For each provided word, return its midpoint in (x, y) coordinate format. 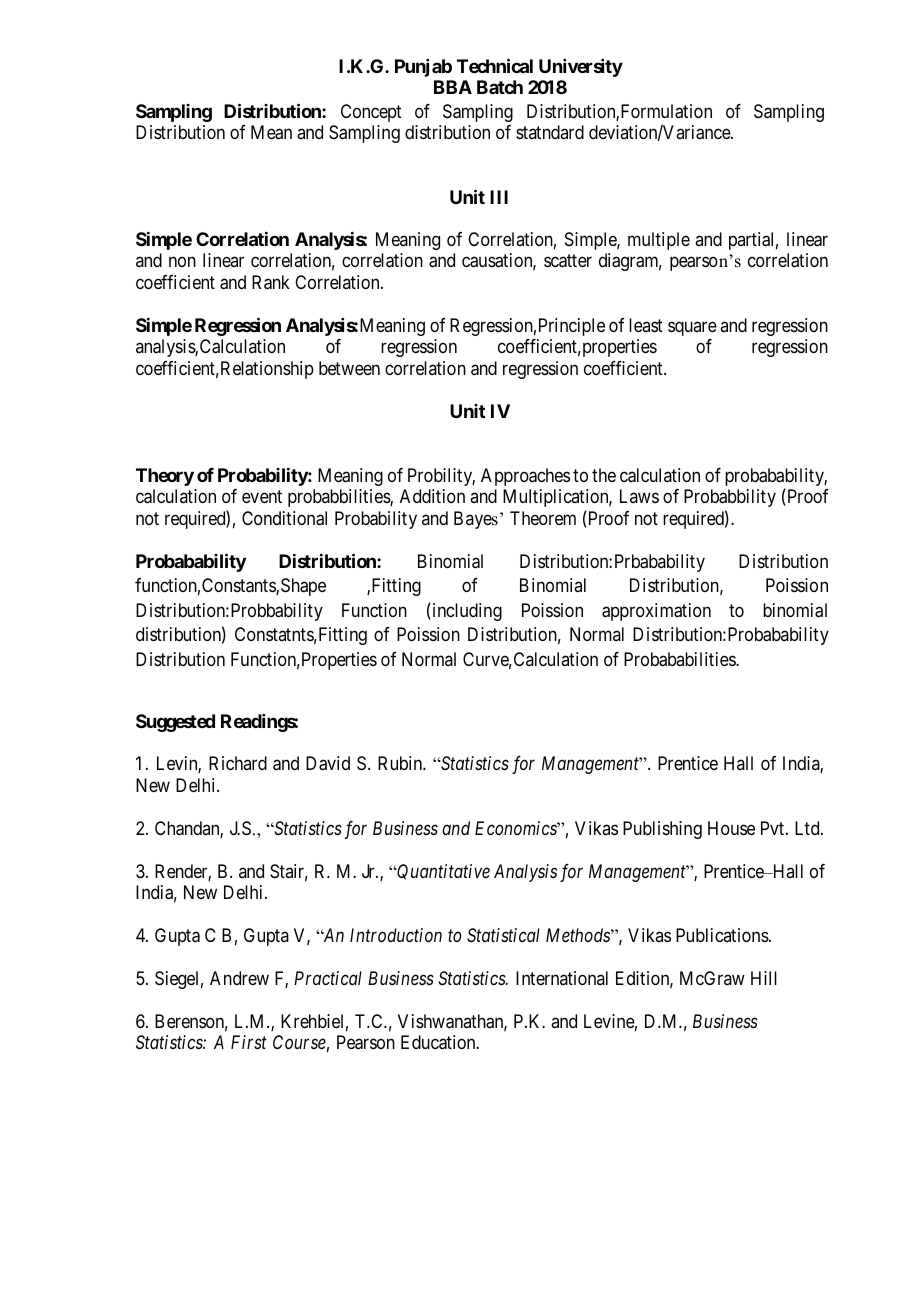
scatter (568, 261)
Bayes (476, 520)
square (692, 328)
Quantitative (442, 872)
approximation (656, 612)
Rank (271, 282)
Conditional (284, 518)
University (581, 68)
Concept (371, 113)
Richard (238, 763)
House (731, 828)
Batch (500, 87)
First (249, 1042)
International (562, 978)
